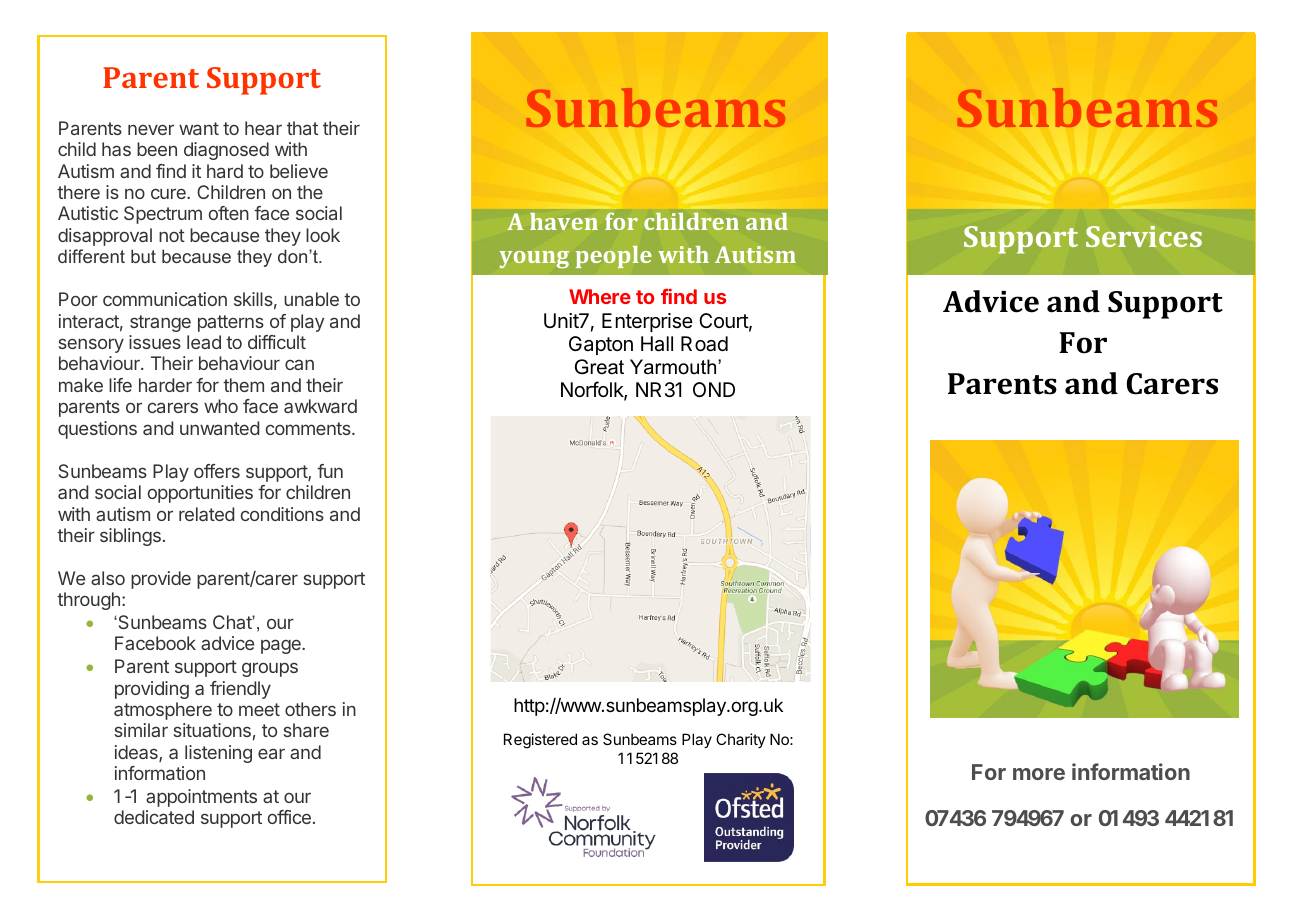 This image has height=924, width=1307. Describe the element at coordinates (204, 342) in the image. I see `lead` at that location.
